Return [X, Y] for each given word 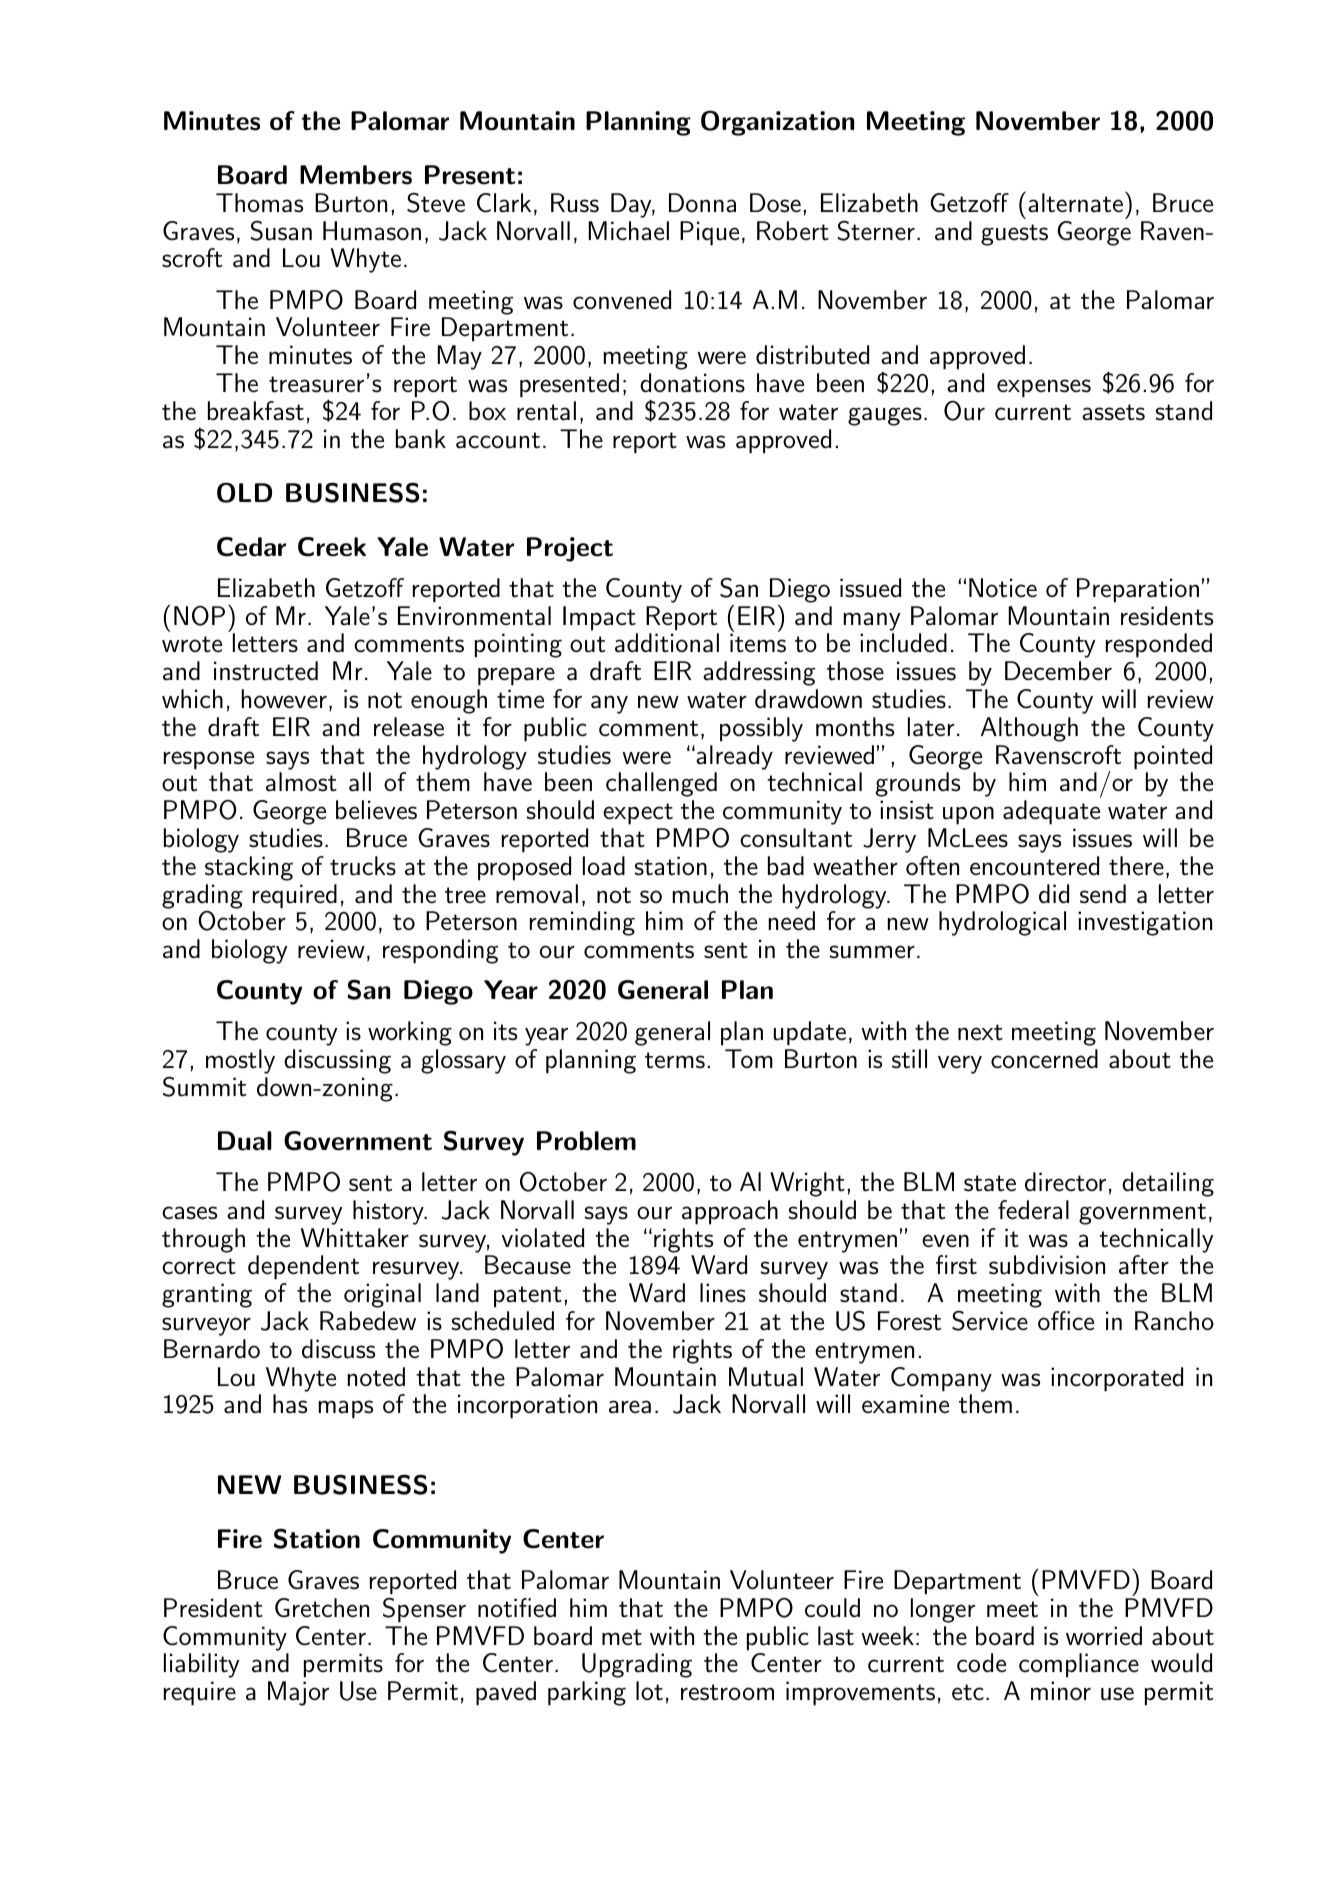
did [1054, 894]
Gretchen [322, 1608]
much [700, 894]
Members [356, 175]
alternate [1075, 203]
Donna [702, 203]
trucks [363, 866]
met [622, 1637]
